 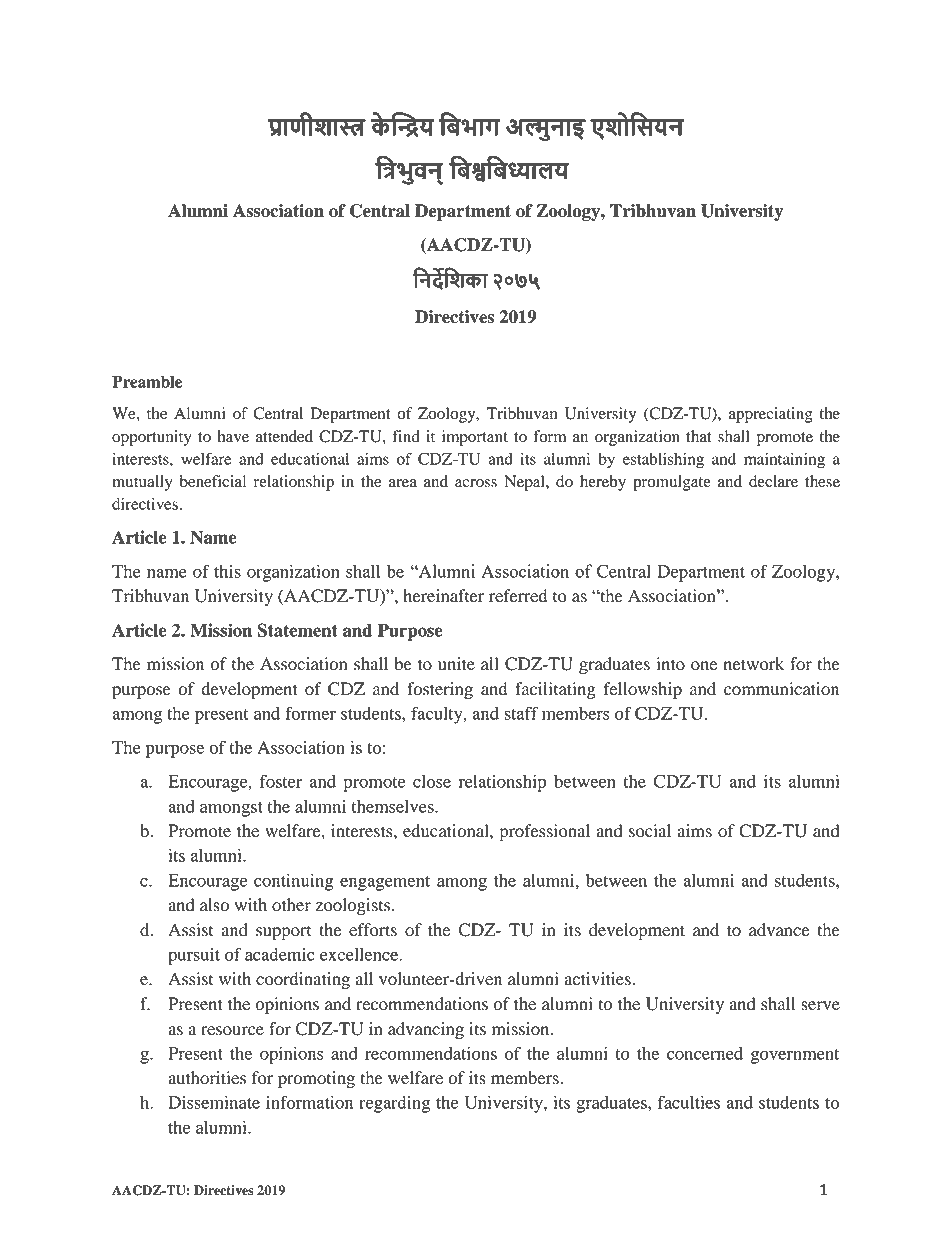 What do you see at coordinates (207, 1078) in the screenshot?
I see `authorities` at bounding box center [207, 1078].
